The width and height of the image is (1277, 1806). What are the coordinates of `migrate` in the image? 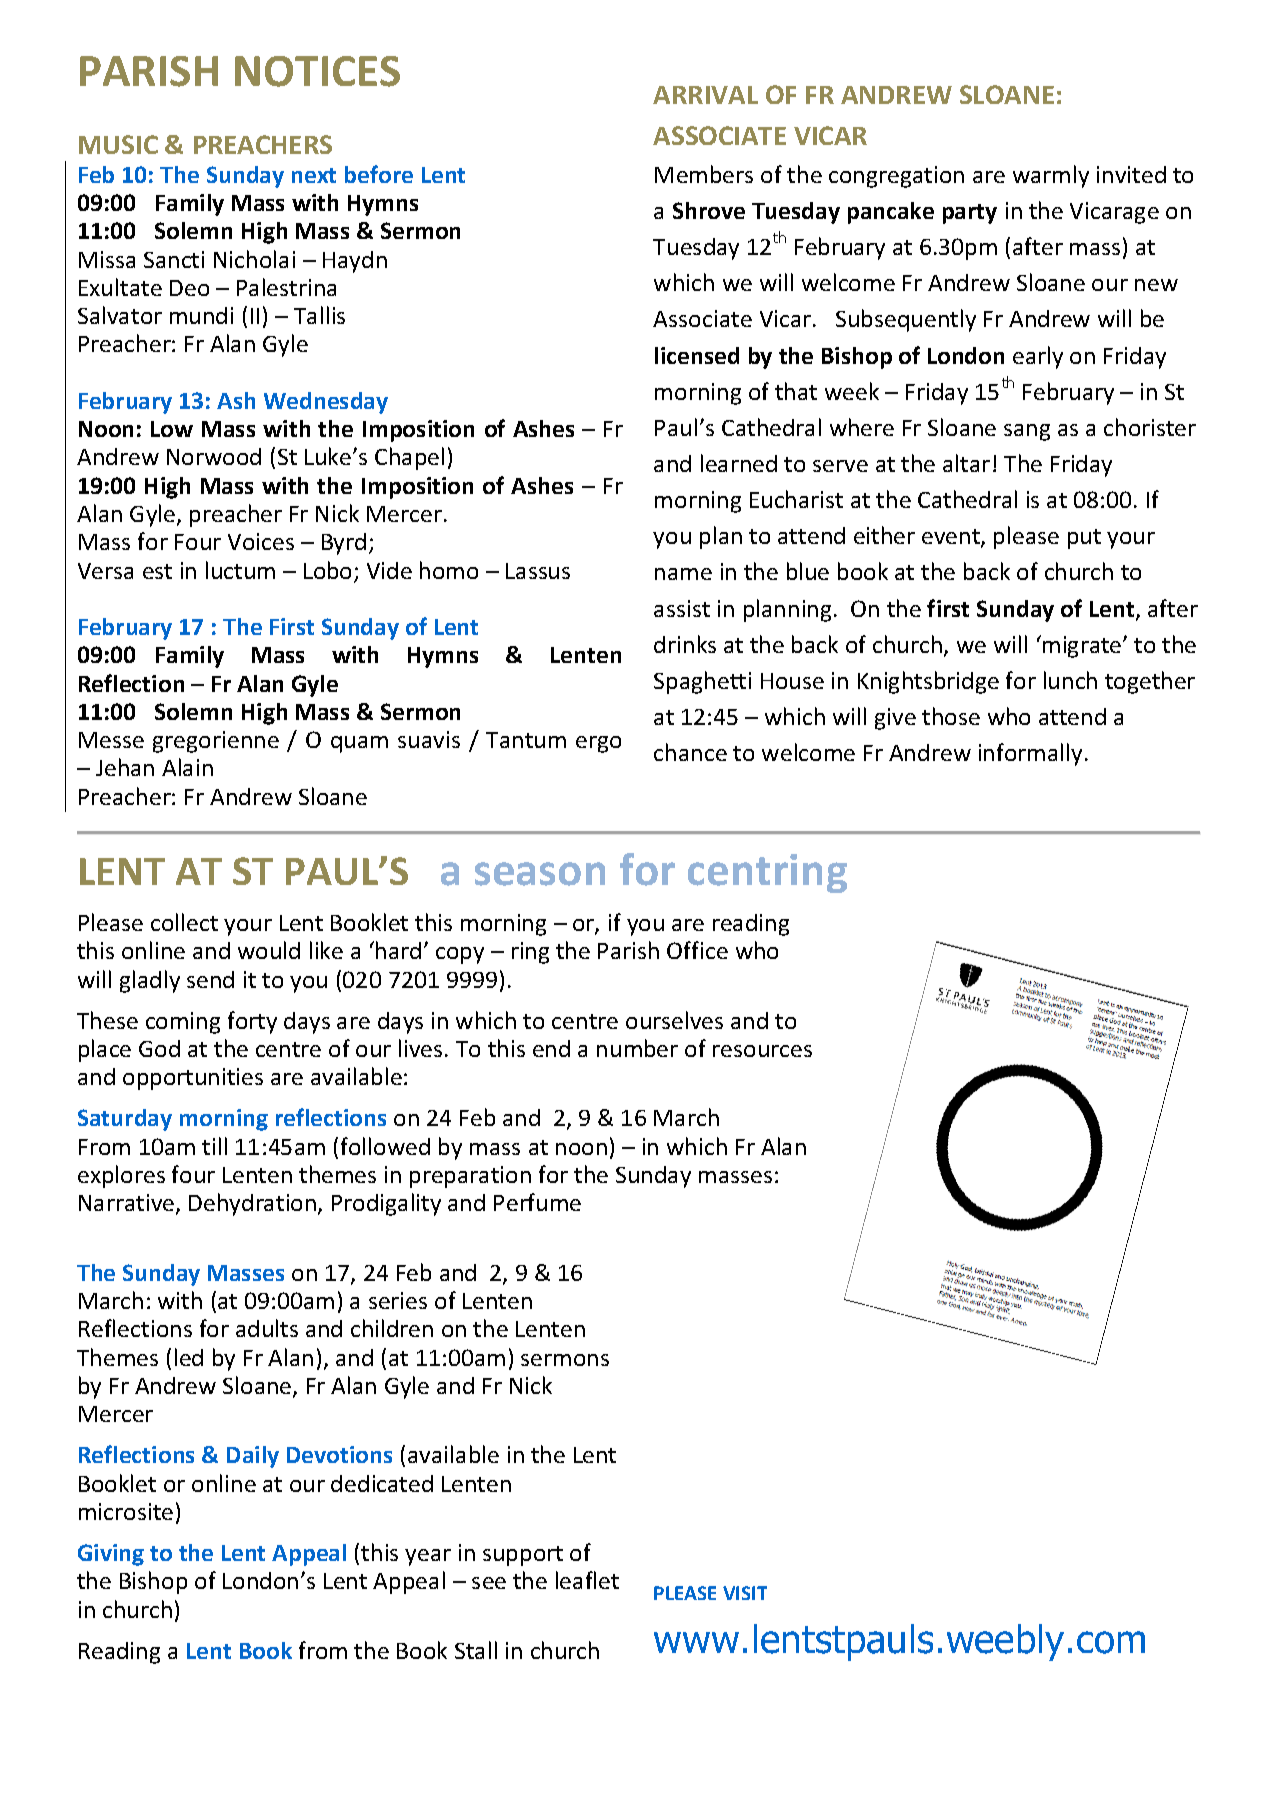 It's located at (1083, 647).
